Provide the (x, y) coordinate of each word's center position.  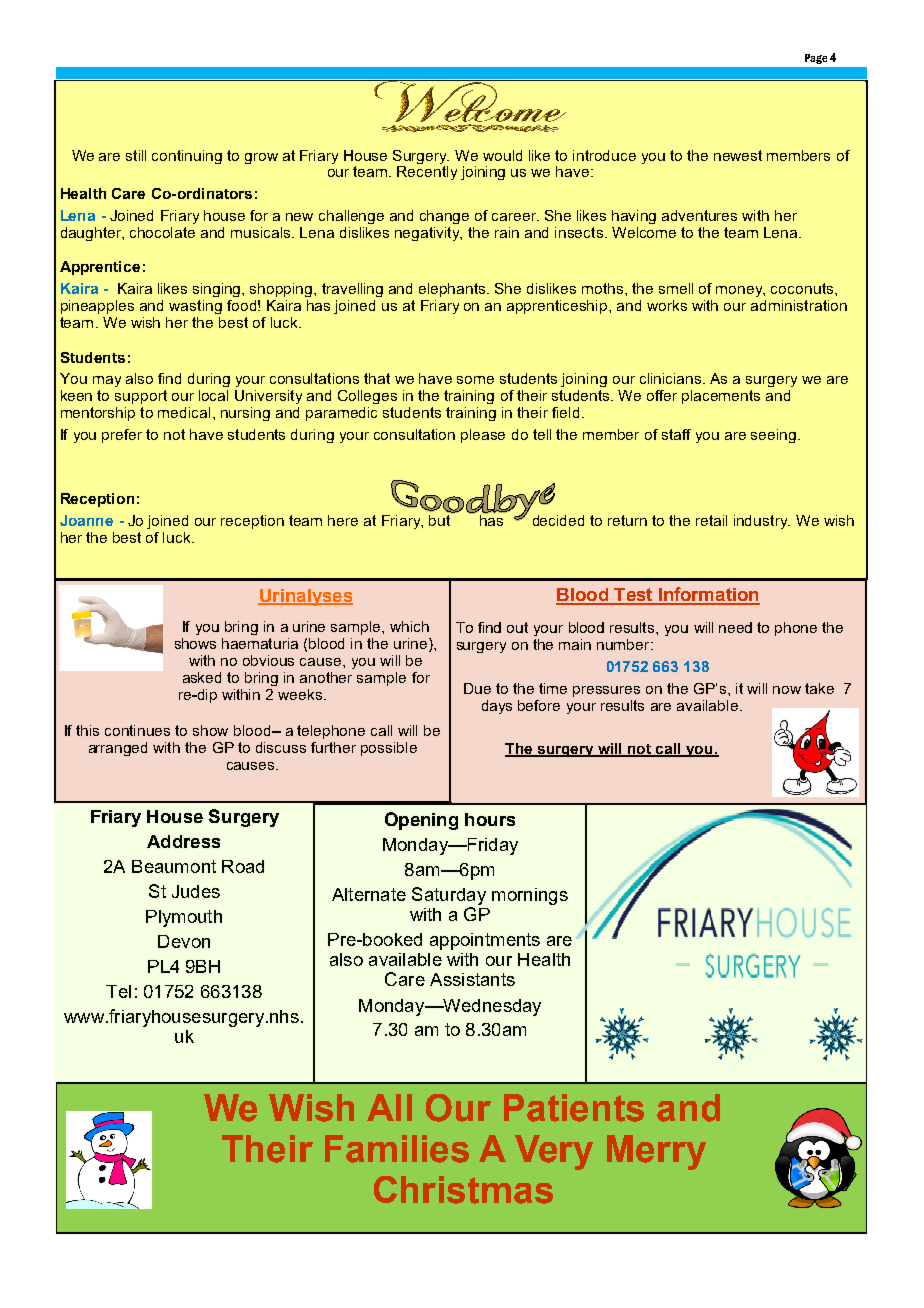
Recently (427, 173)
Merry (656, 1152)
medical (184, 412)
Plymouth (184, 918)
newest (738, 155)
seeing (775, 436)
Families (397, 1149)
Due (477, 688)
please (483, 436)
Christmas (463, 1190)
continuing (187, 157)
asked (202, 677)
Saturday (449, 896)
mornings (530, 896)
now (787, 690)
